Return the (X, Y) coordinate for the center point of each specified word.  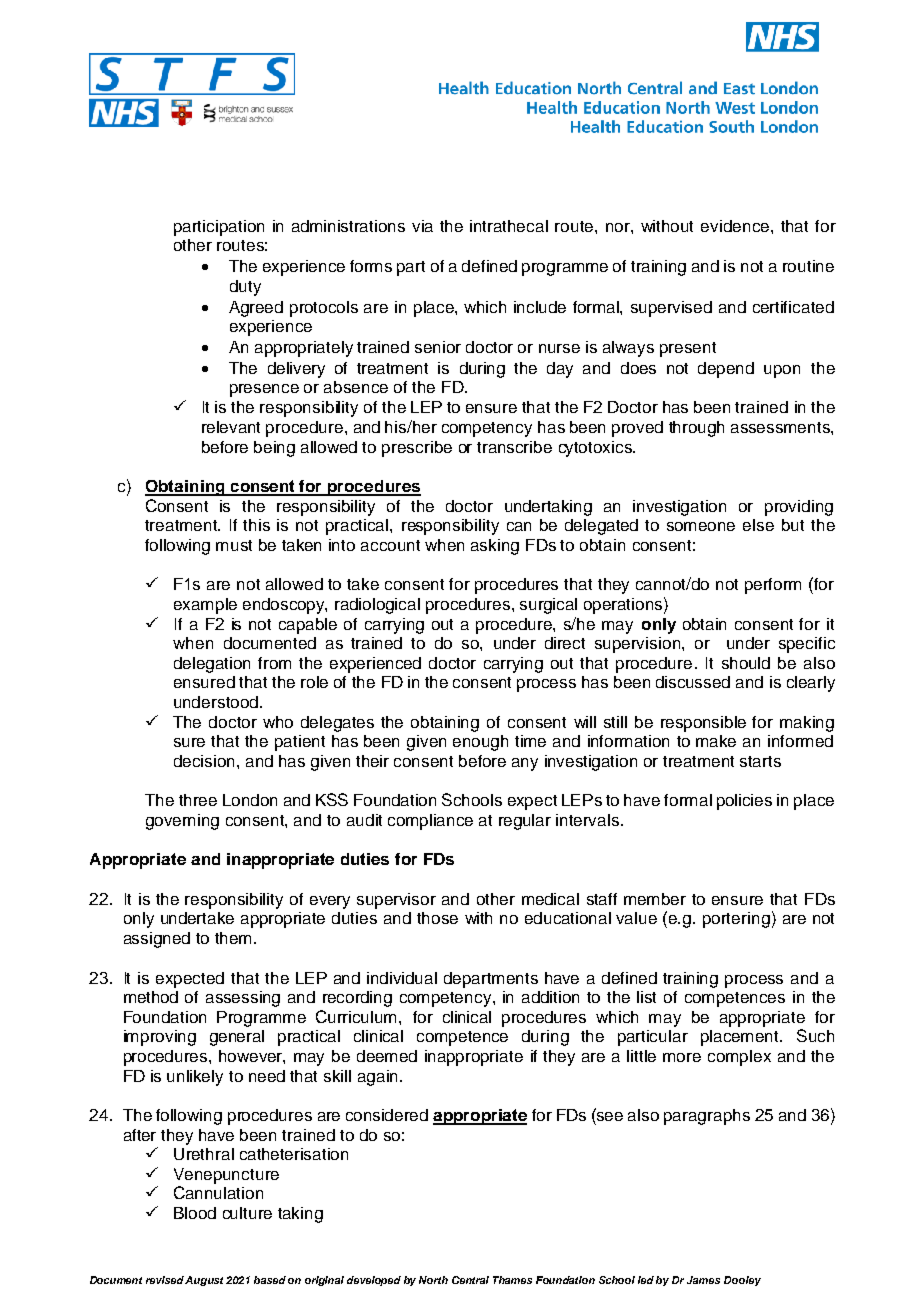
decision (204, 761)
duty (245, 288)
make (716, 741)
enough (480, 743)
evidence (735, 226)
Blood (195, 1213)
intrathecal (509, 226)
